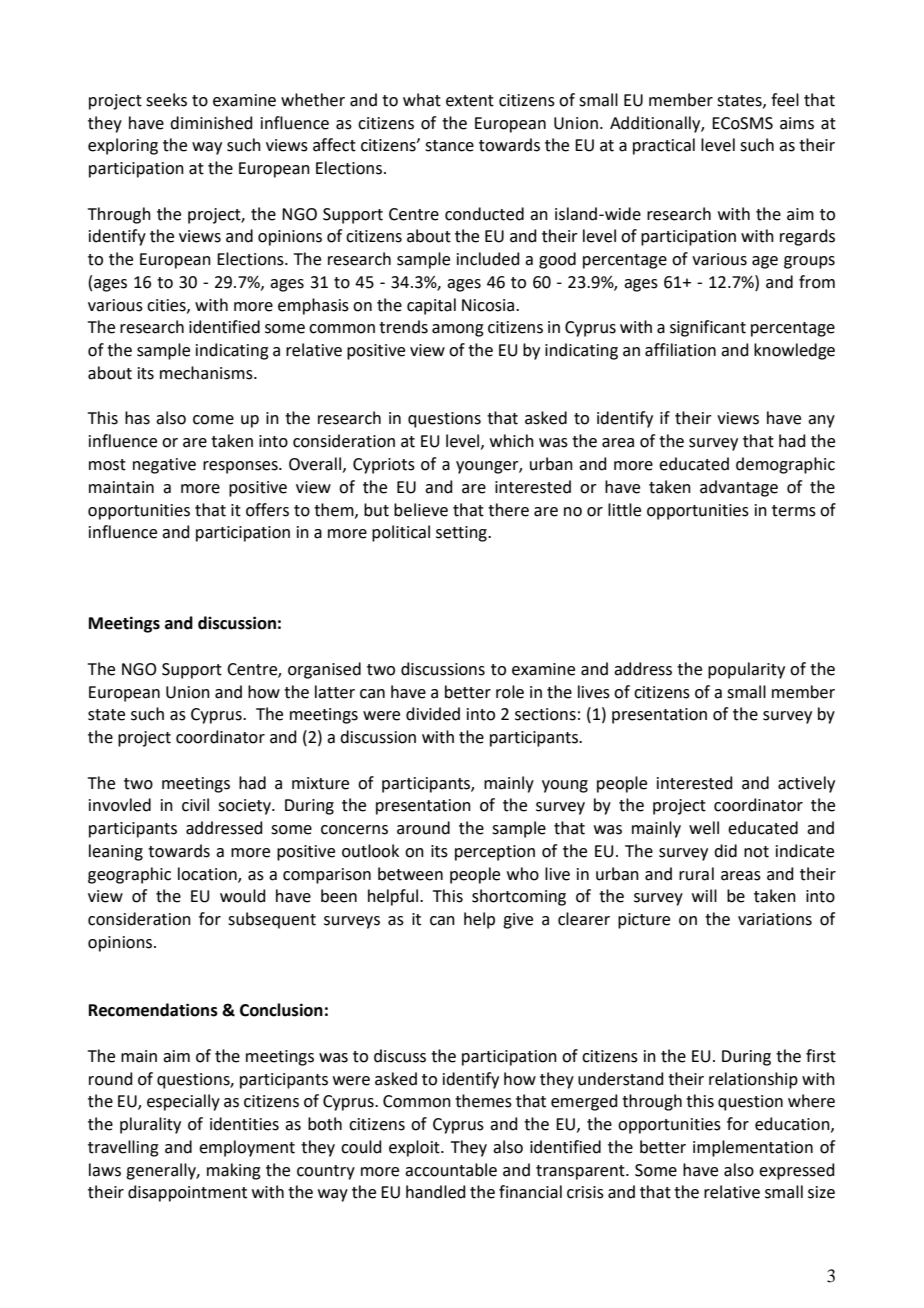 This document has width=924, height=1308. I want to click on stance, so click(449, 146).
